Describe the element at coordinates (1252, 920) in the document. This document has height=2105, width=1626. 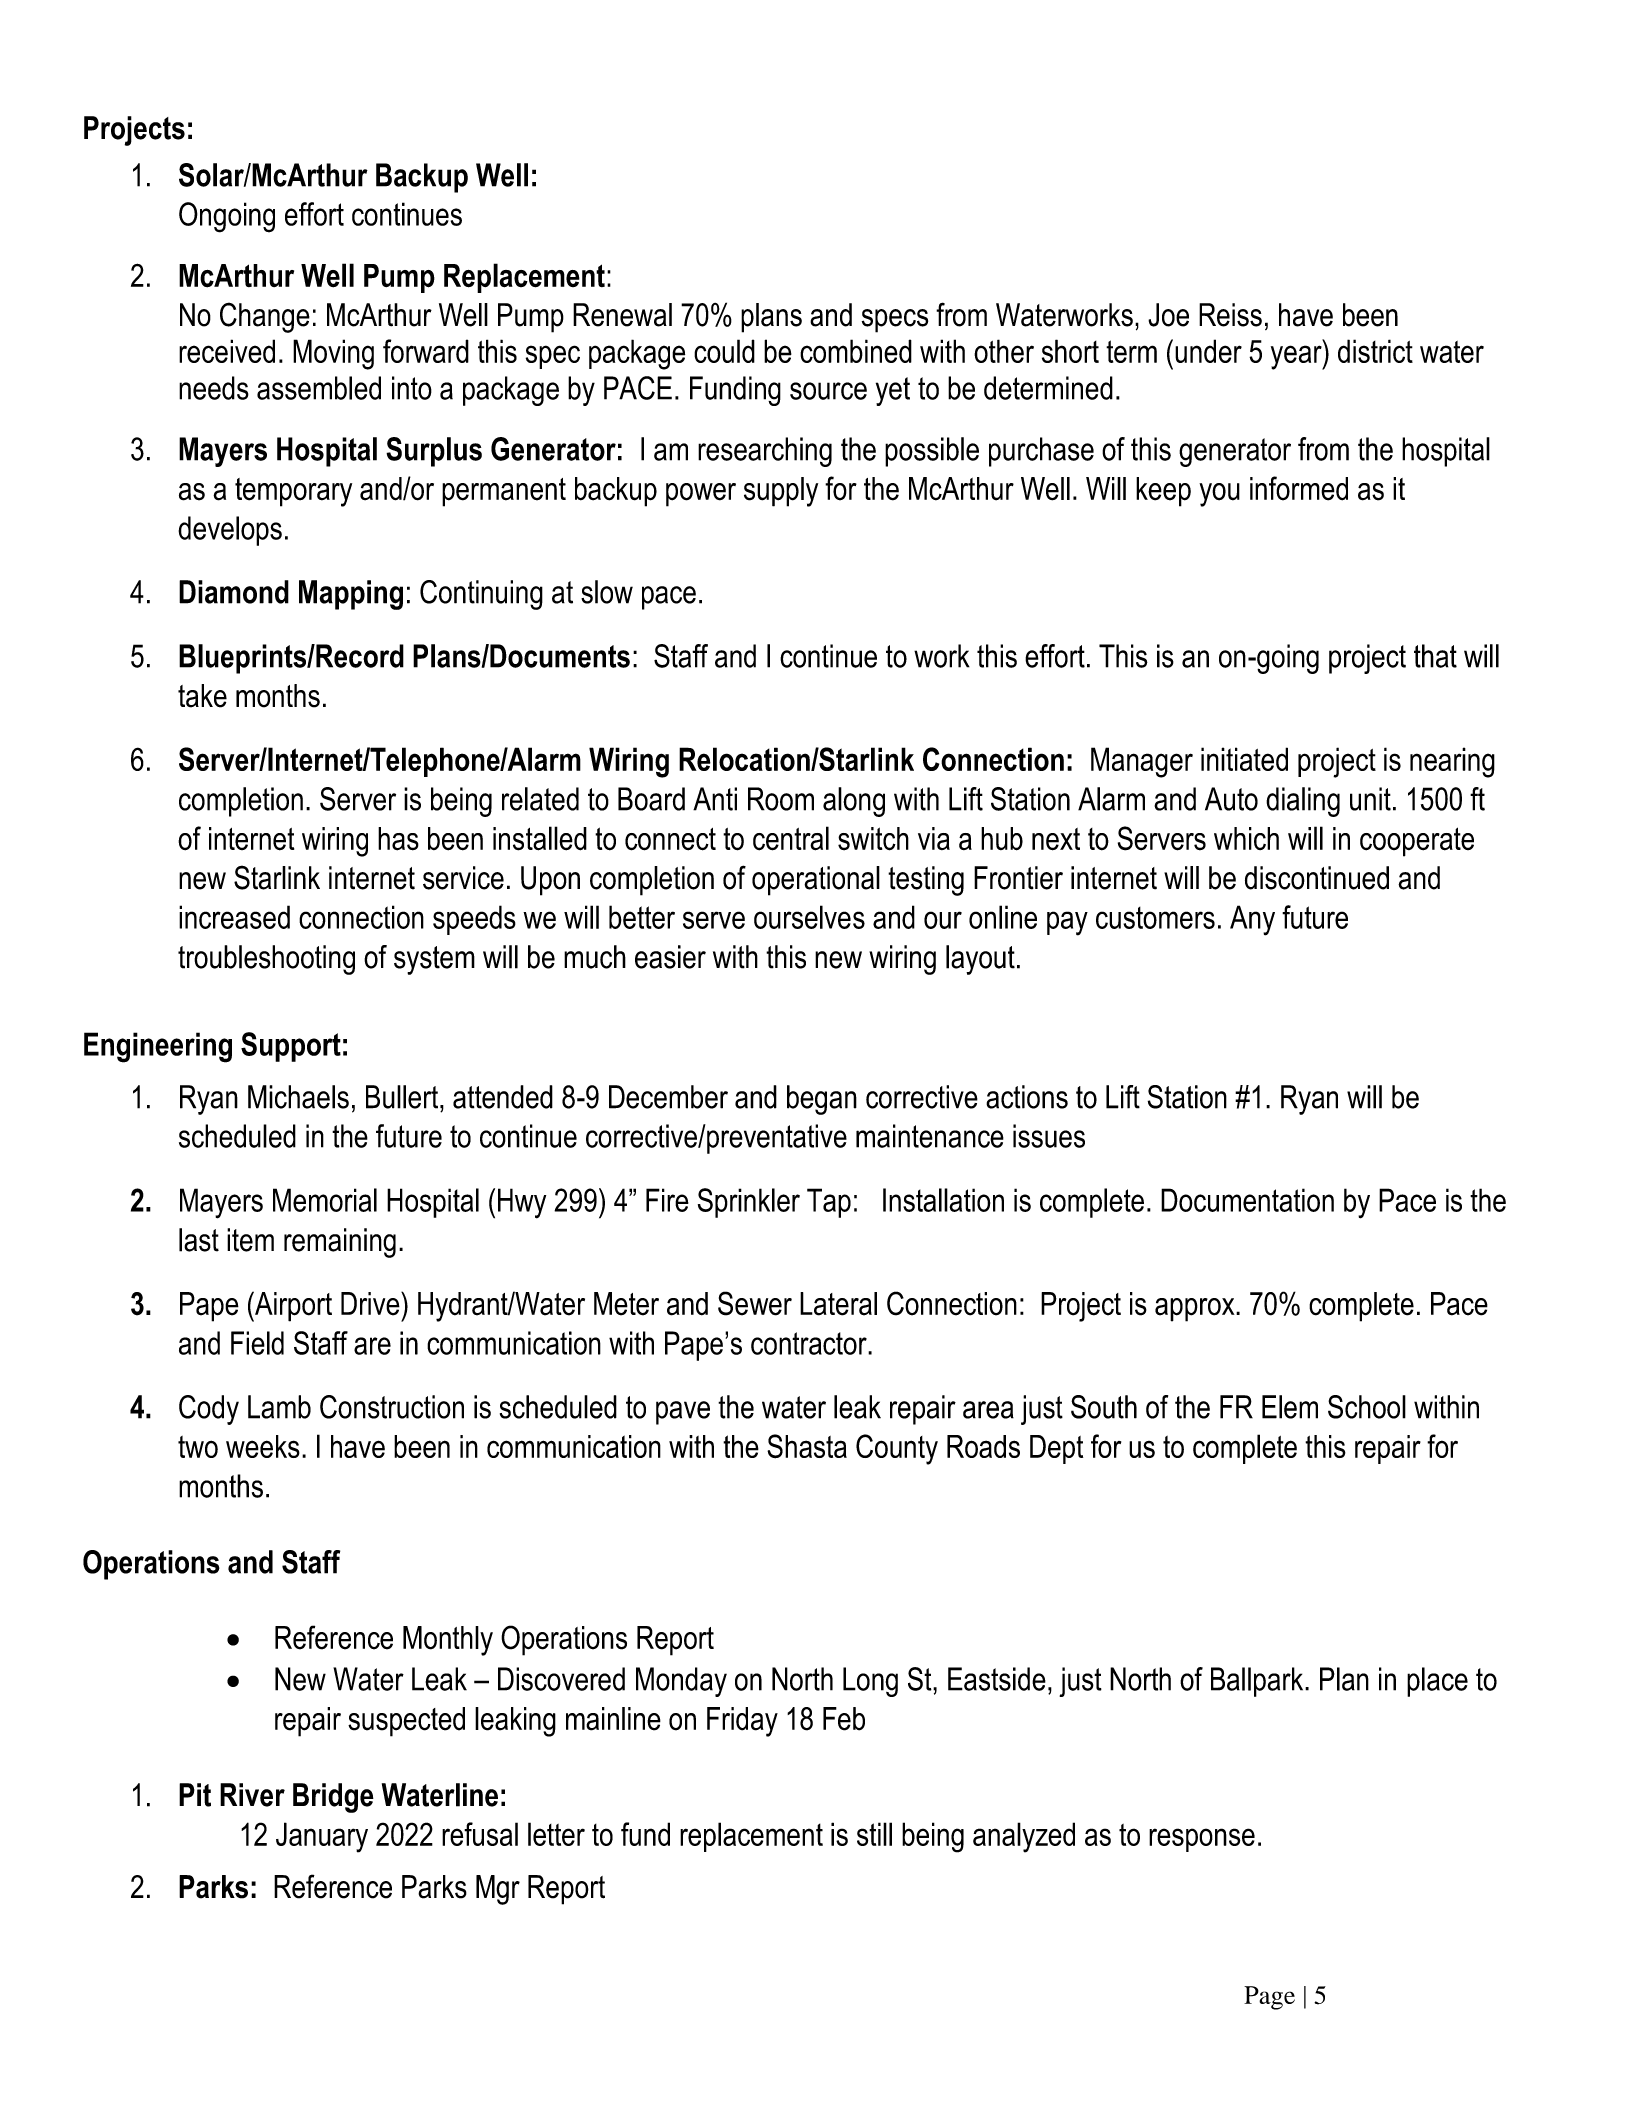
I see `Any` at that location.
